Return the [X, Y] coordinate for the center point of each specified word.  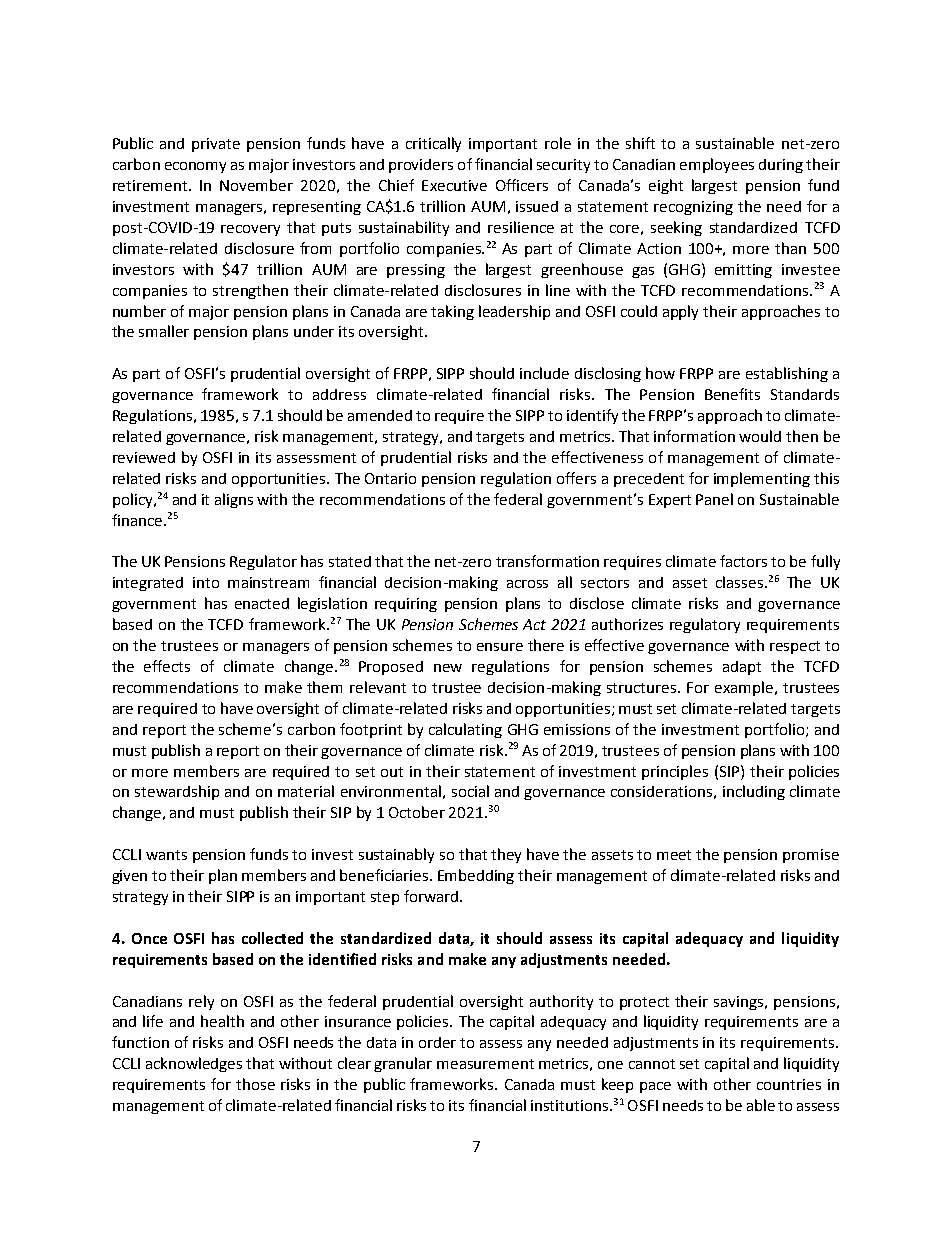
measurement [485, 1064]
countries [789, 1084]
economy [195, 167]
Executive [454, 185]
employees [717, 165]
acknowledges [194, 1064]
